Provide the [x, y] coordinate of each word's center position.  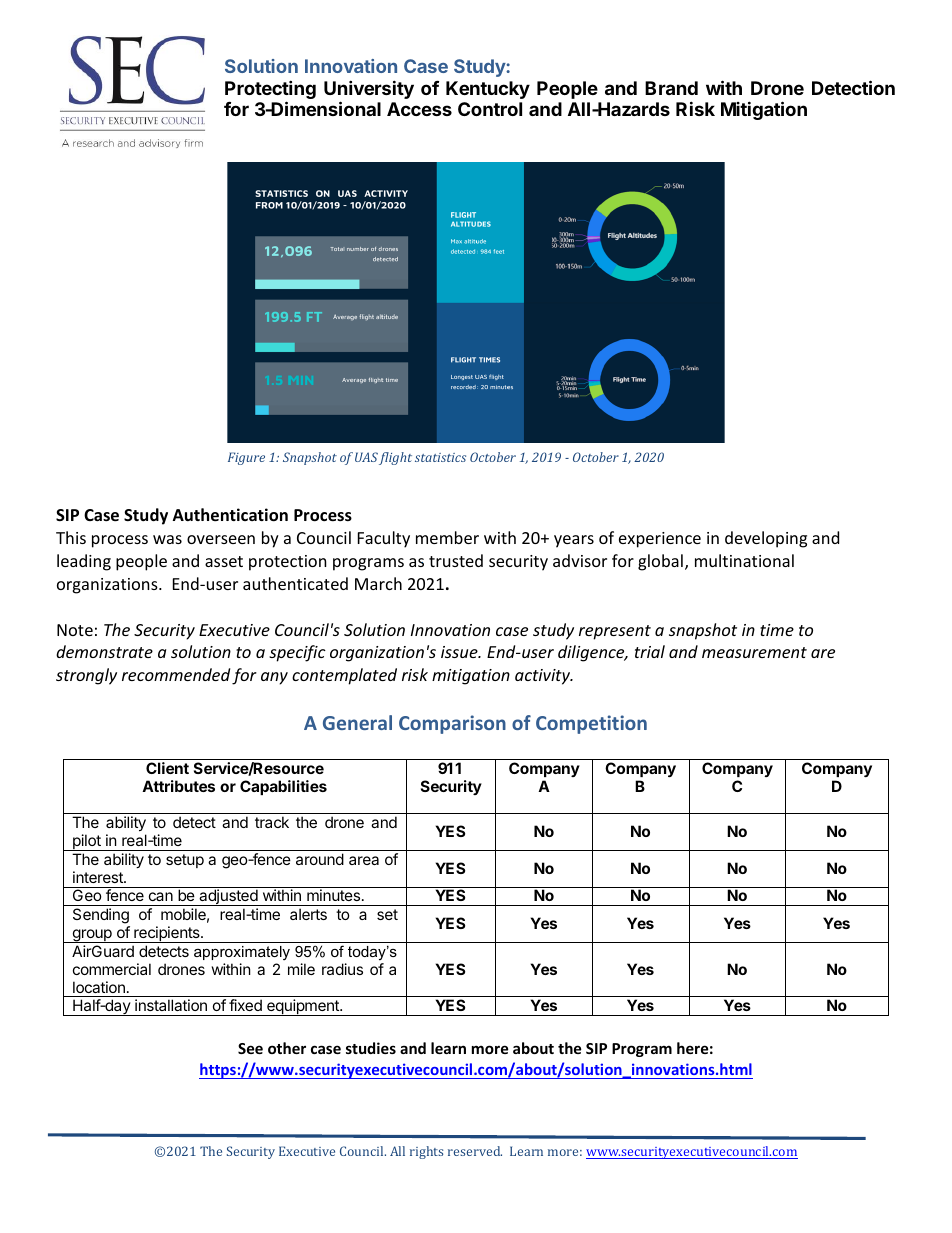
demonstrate [104, 651]
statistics [440, 457]
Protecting [270, 91]
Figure [246, 458]
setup [185, 861]
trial [650, 651]
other [287, 1048]
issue [460, 652]
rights [426, 1152]
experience [660, 540]
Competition [591, 724]
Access [419, 109]
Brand [671, 88]
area [364, 860]
